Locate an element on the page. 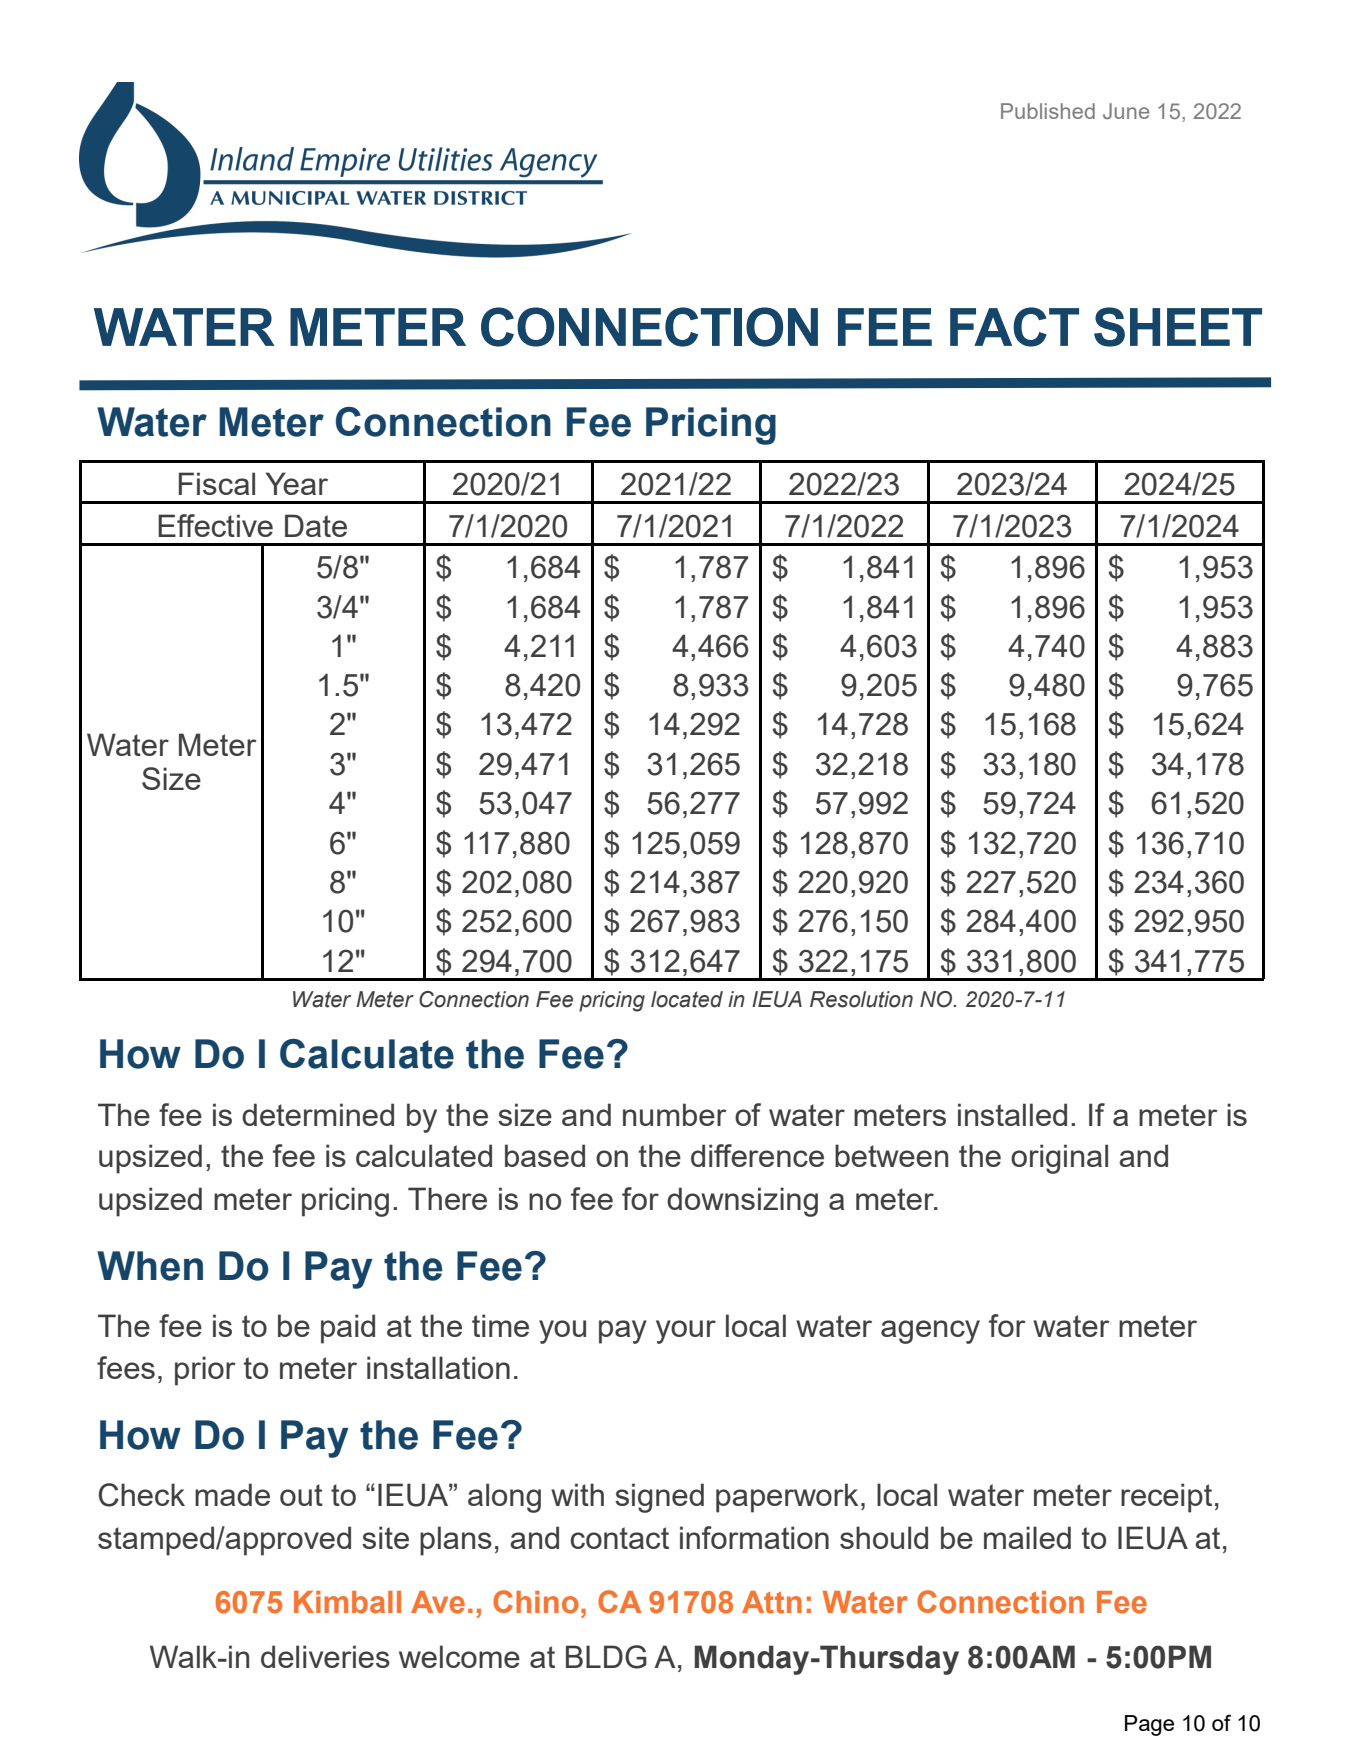 Image resolution: width=1351 pixels, height=1749 pixels. your is located at coordinates (686, 1332).
